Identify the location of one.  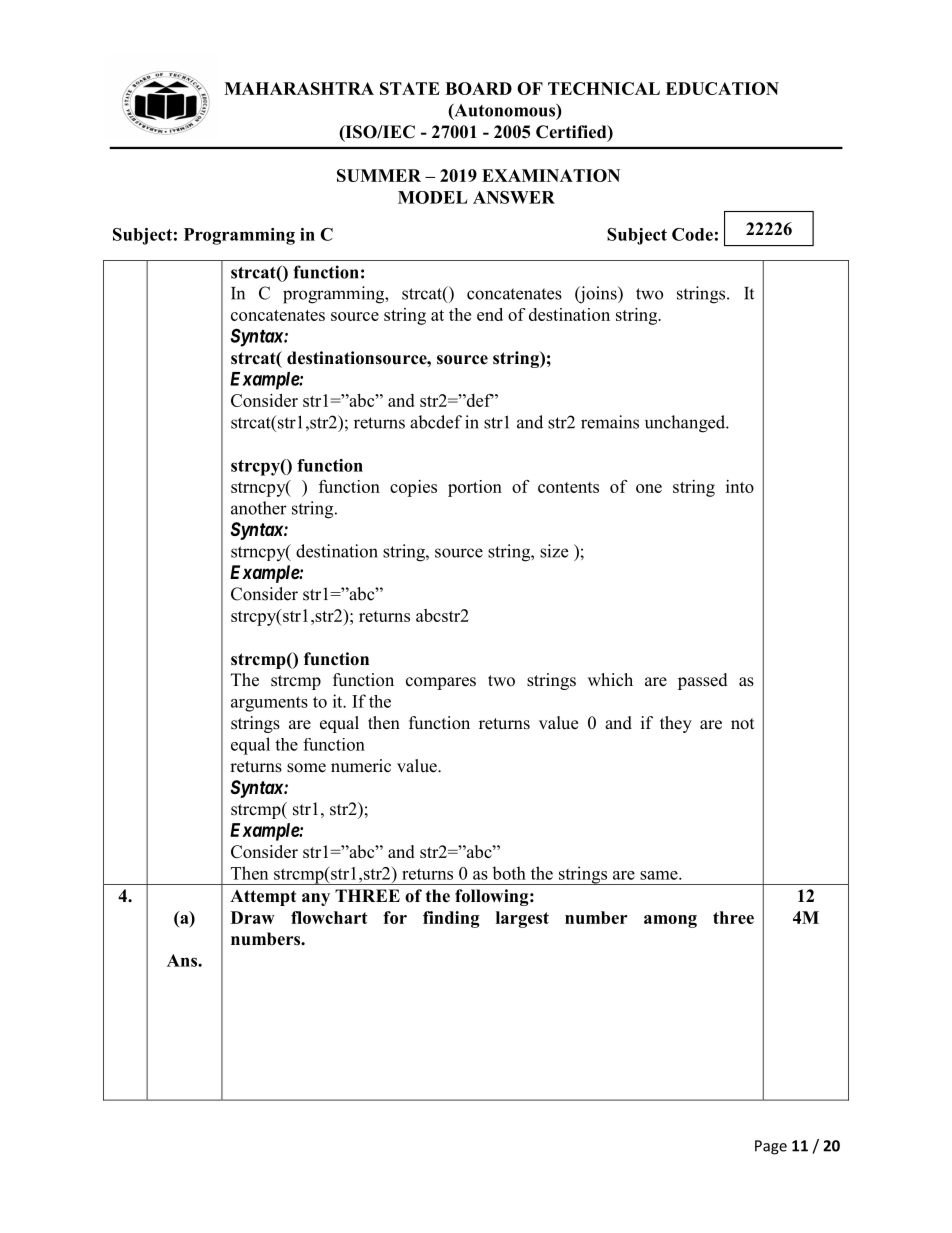
(649, 488).
